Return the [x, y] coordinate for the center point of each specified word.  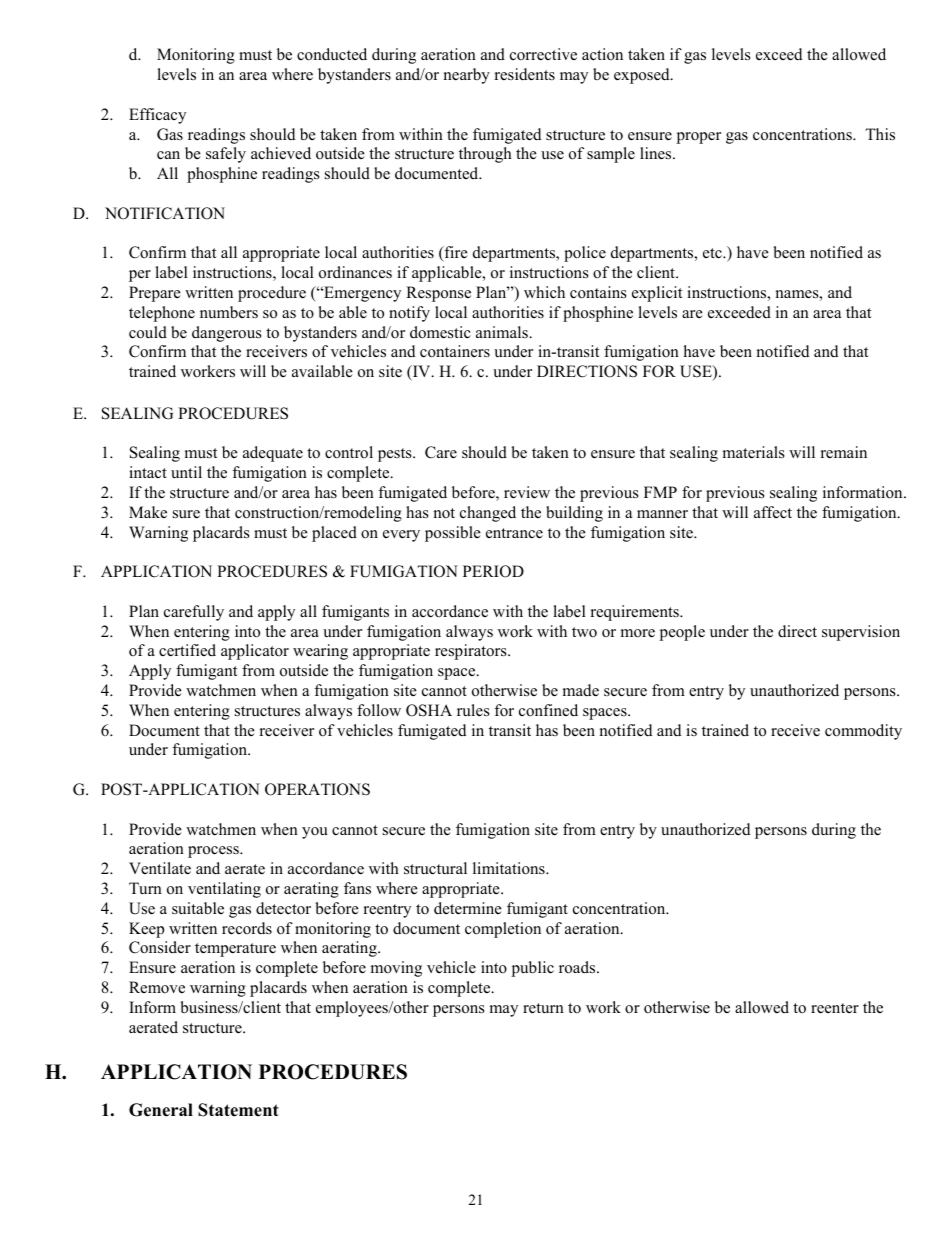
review [527, 492]
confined [548, 710]
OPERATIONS [317, 789]
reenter [835, 1008]
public [533, 969]
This [880, 134]
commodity [863, 732]
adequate [273, 454]
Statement [238, 1110]
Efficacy [157, 116]
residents [525, 74]
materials [754, 452]
